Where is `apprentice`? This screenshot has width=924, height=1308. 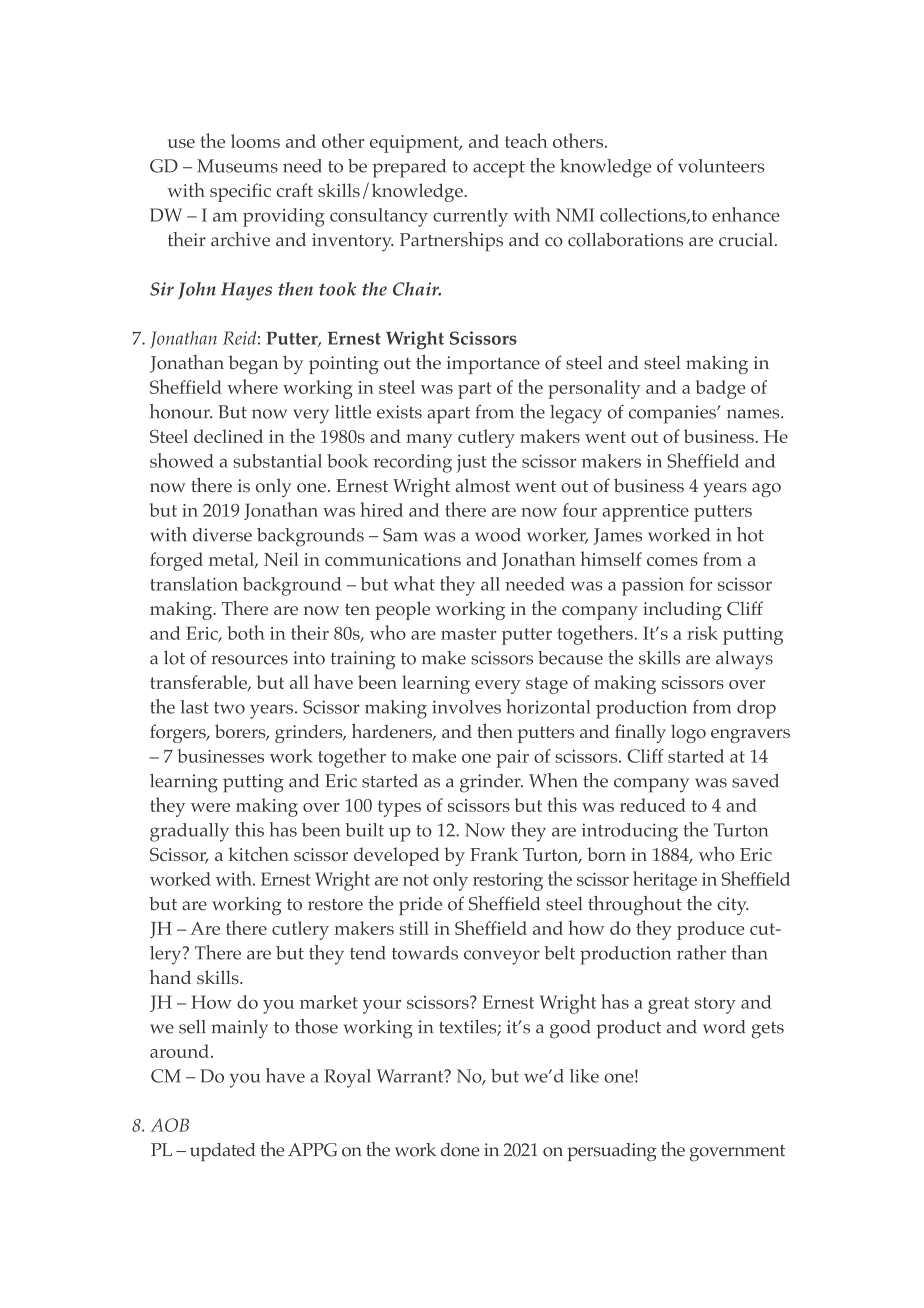 apprentice is located at coordinates (645, 513).
